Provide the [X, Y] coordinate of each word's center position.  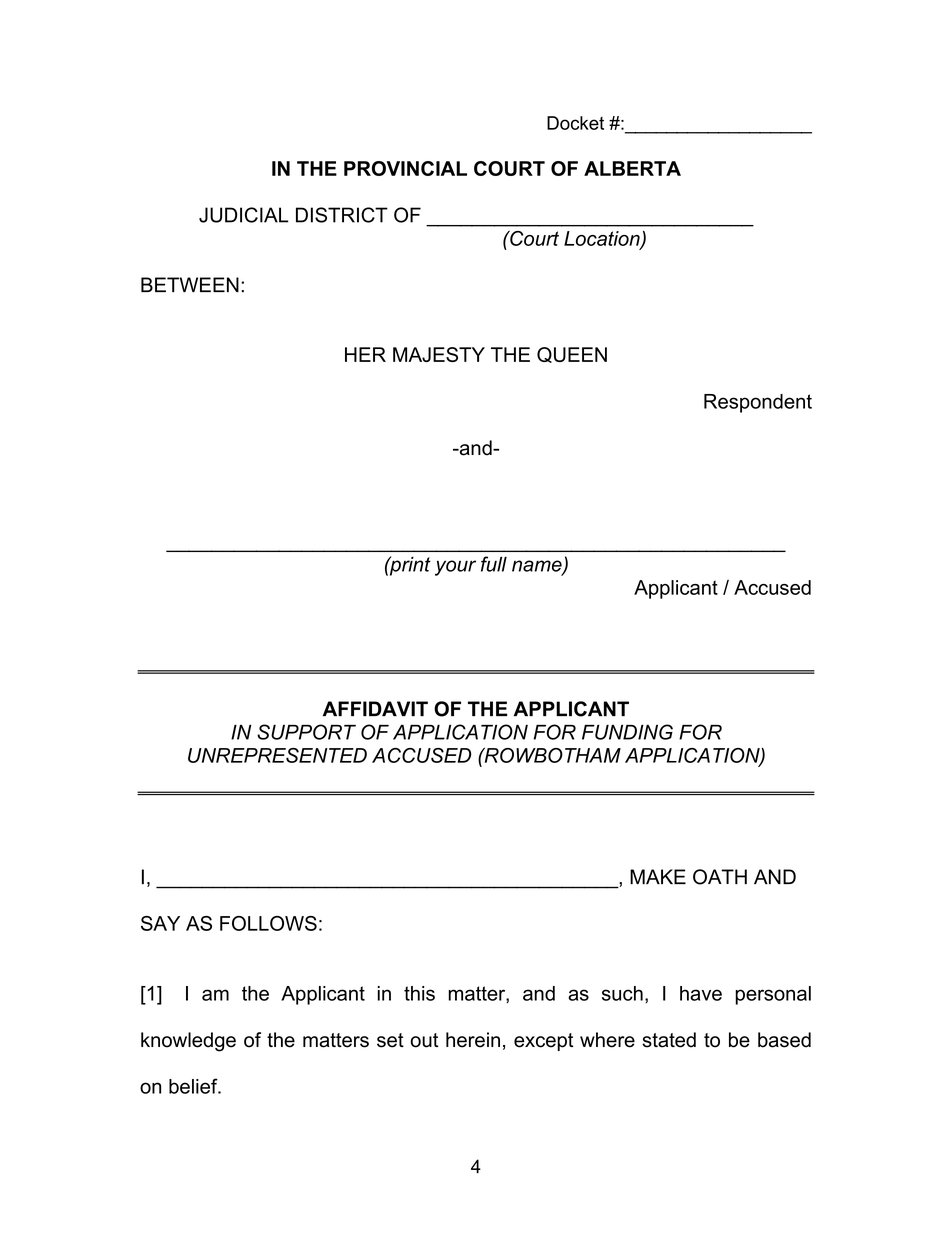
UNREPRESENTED [277, 755]
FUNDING [627, 732]
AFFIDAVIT [375, 708]
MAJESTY [439, 354]
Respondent [758, 403]
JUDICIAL [244, 215]
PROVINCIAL [405, 168]
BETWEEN [190, 284]
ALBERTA [632, 168]
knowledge [188, 1042]
